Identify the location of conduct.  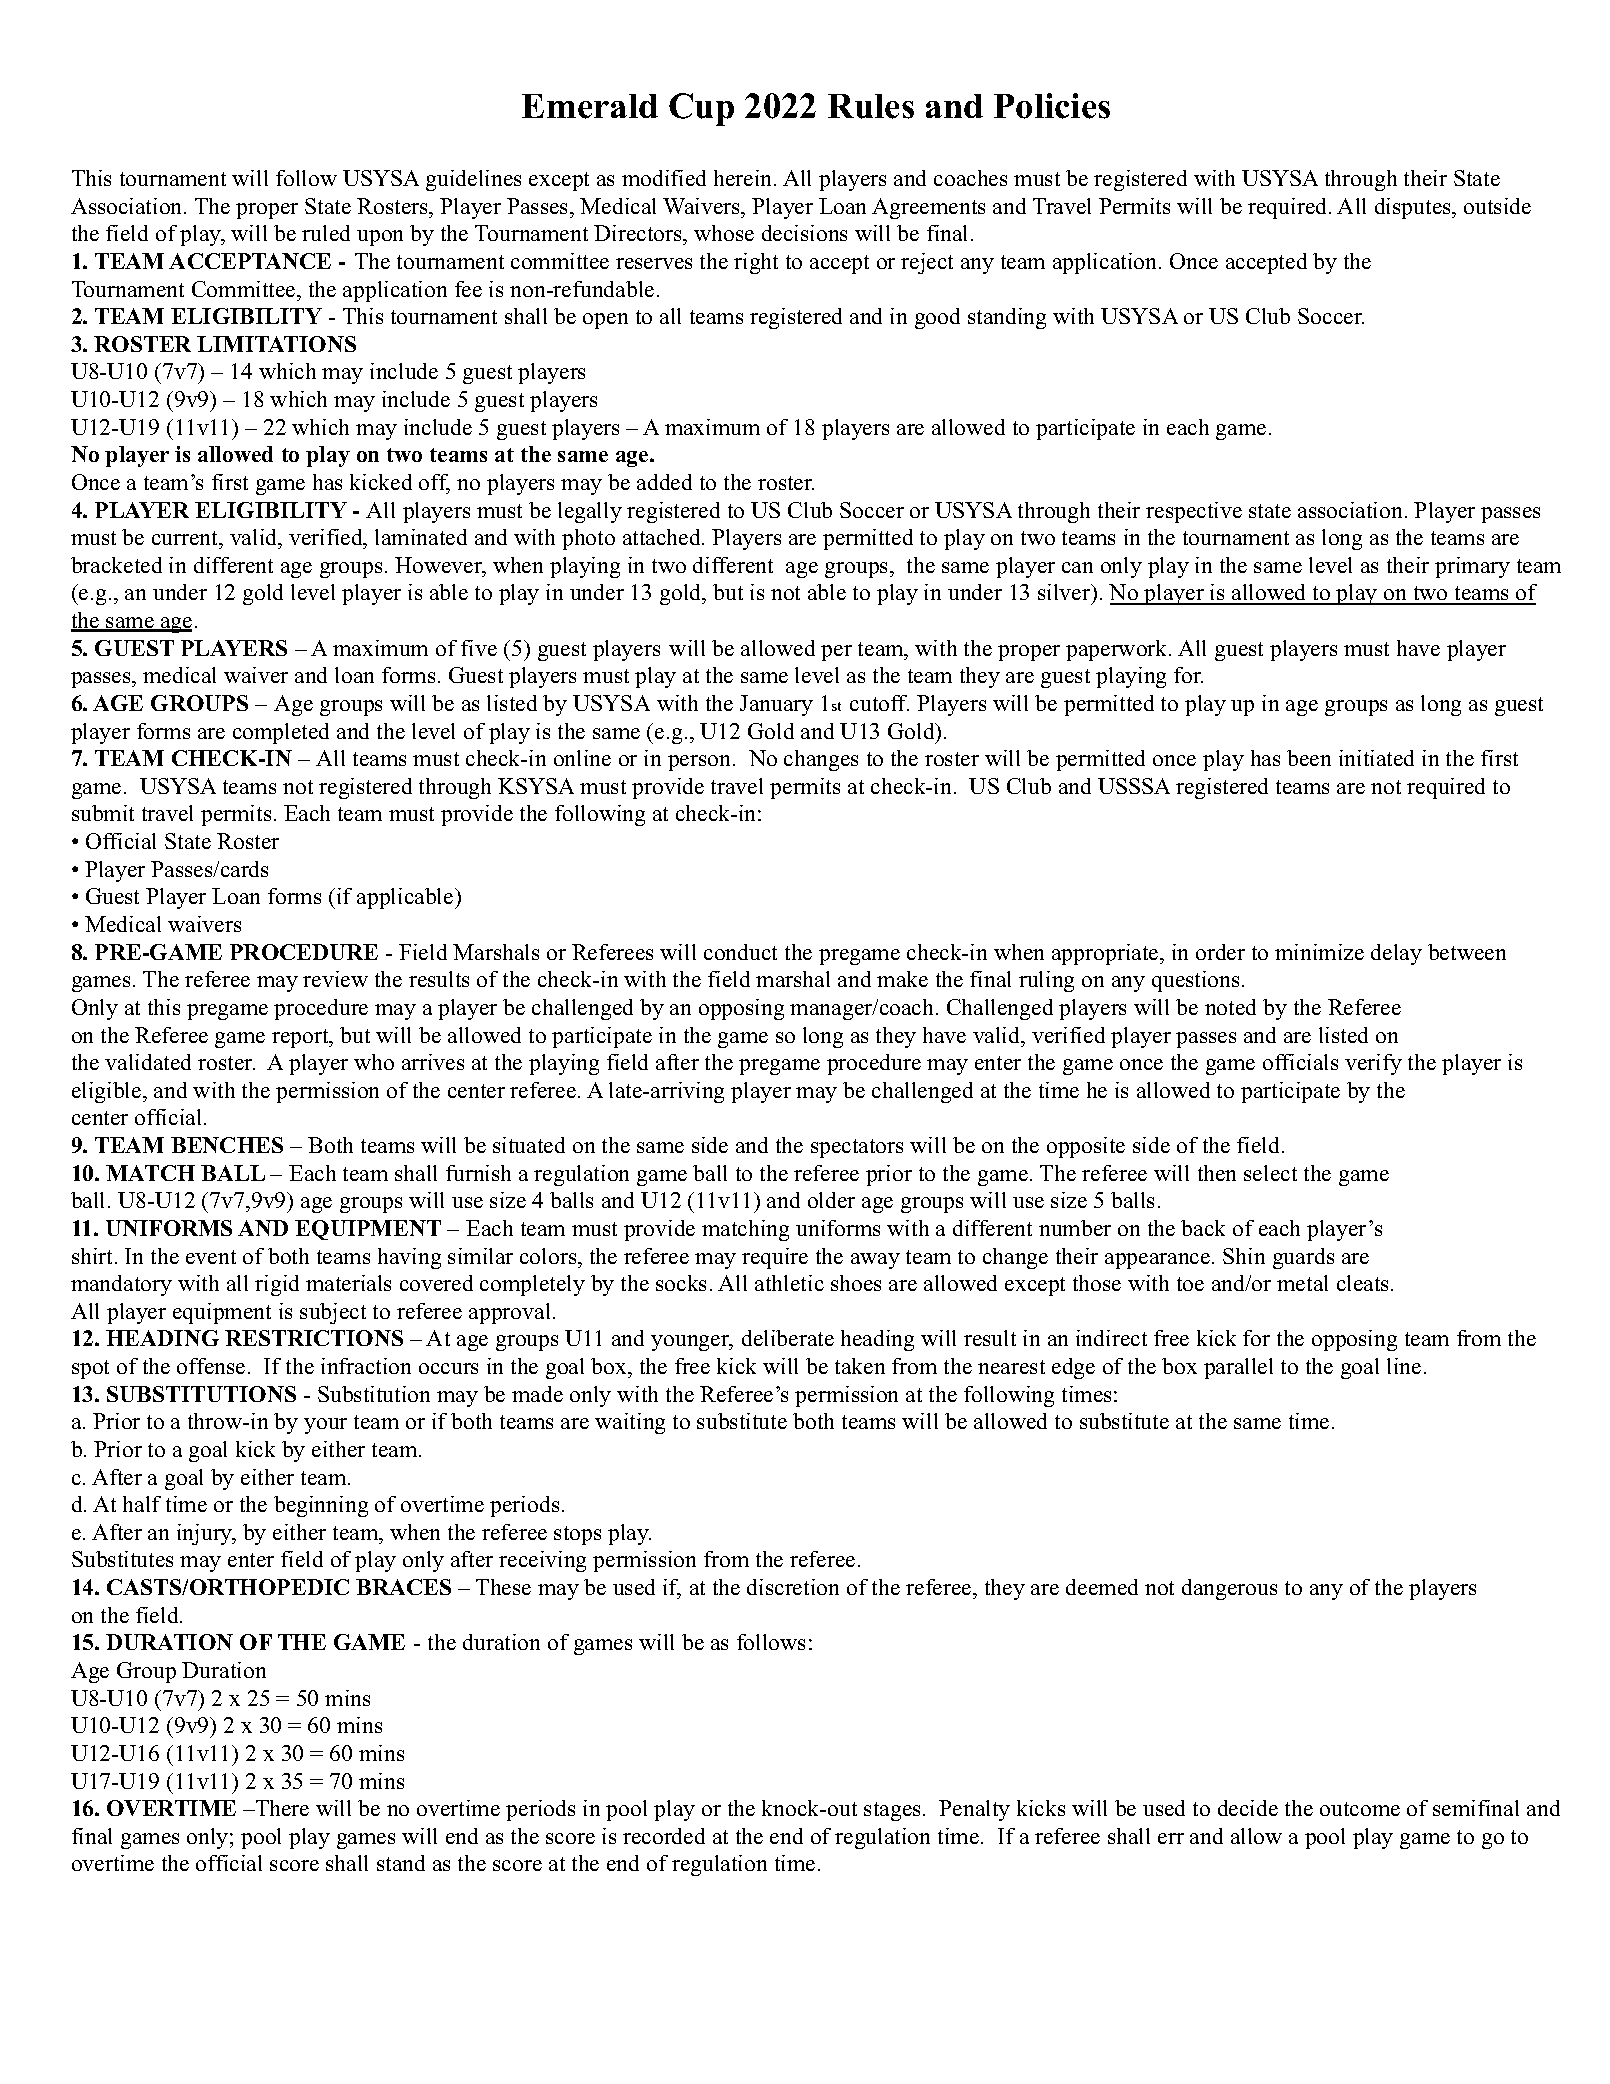
(740, 952).
